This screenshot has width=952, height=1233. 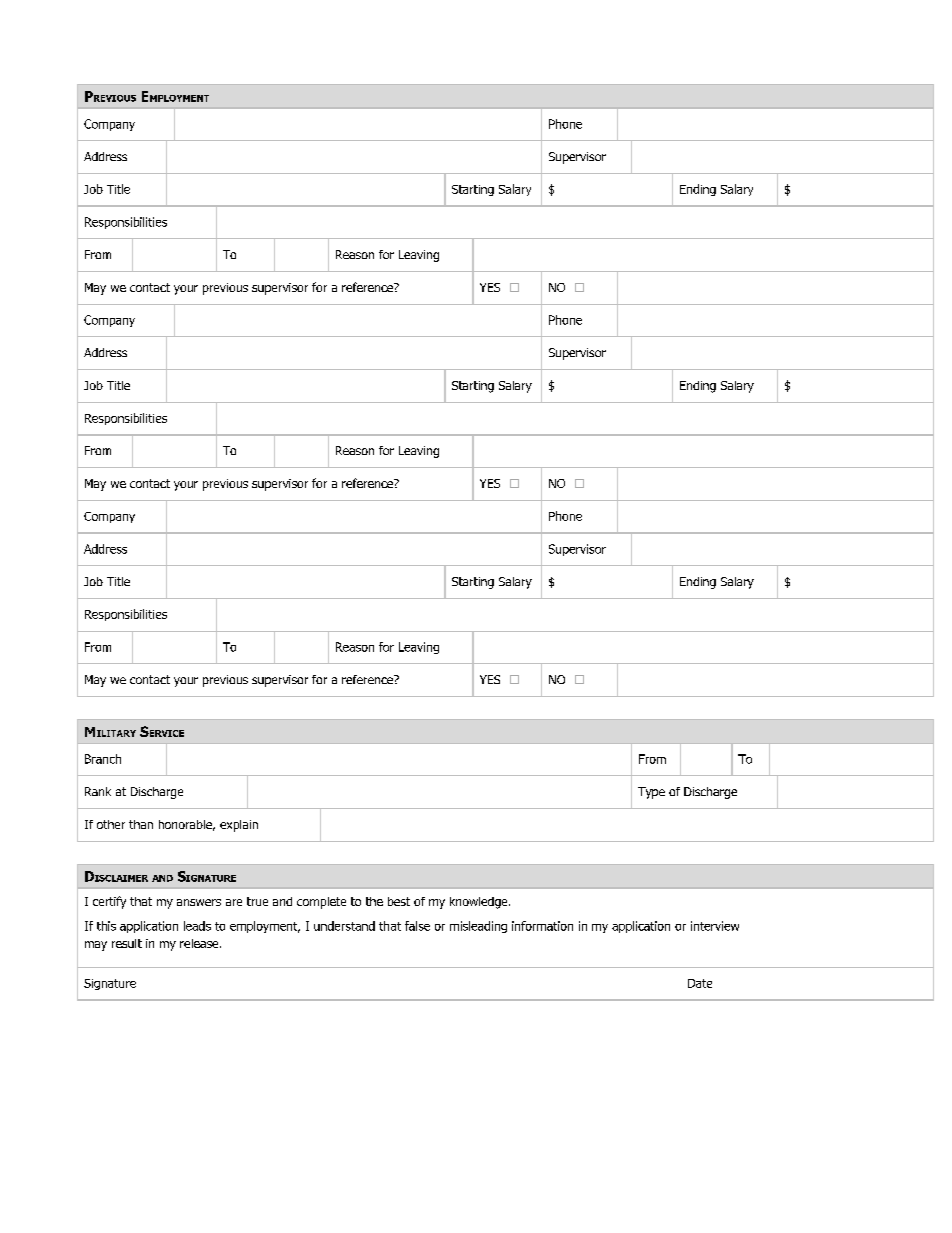 What do you see at coordinates (480, 903) in the screenshot?
I see `knowledge` at bounding box center [480, 903].
